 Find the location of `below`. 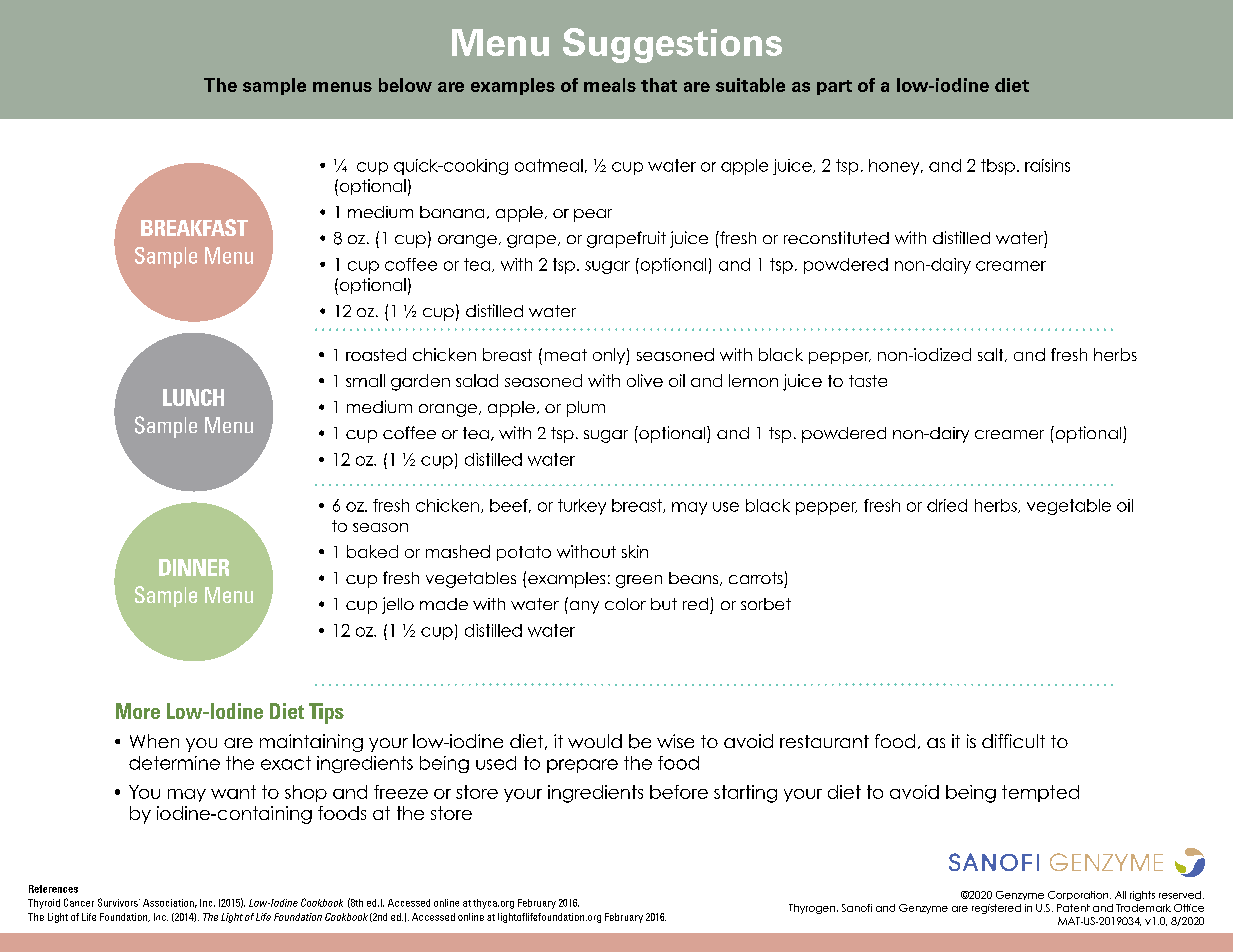

below is located at coordinates (405, 85).
